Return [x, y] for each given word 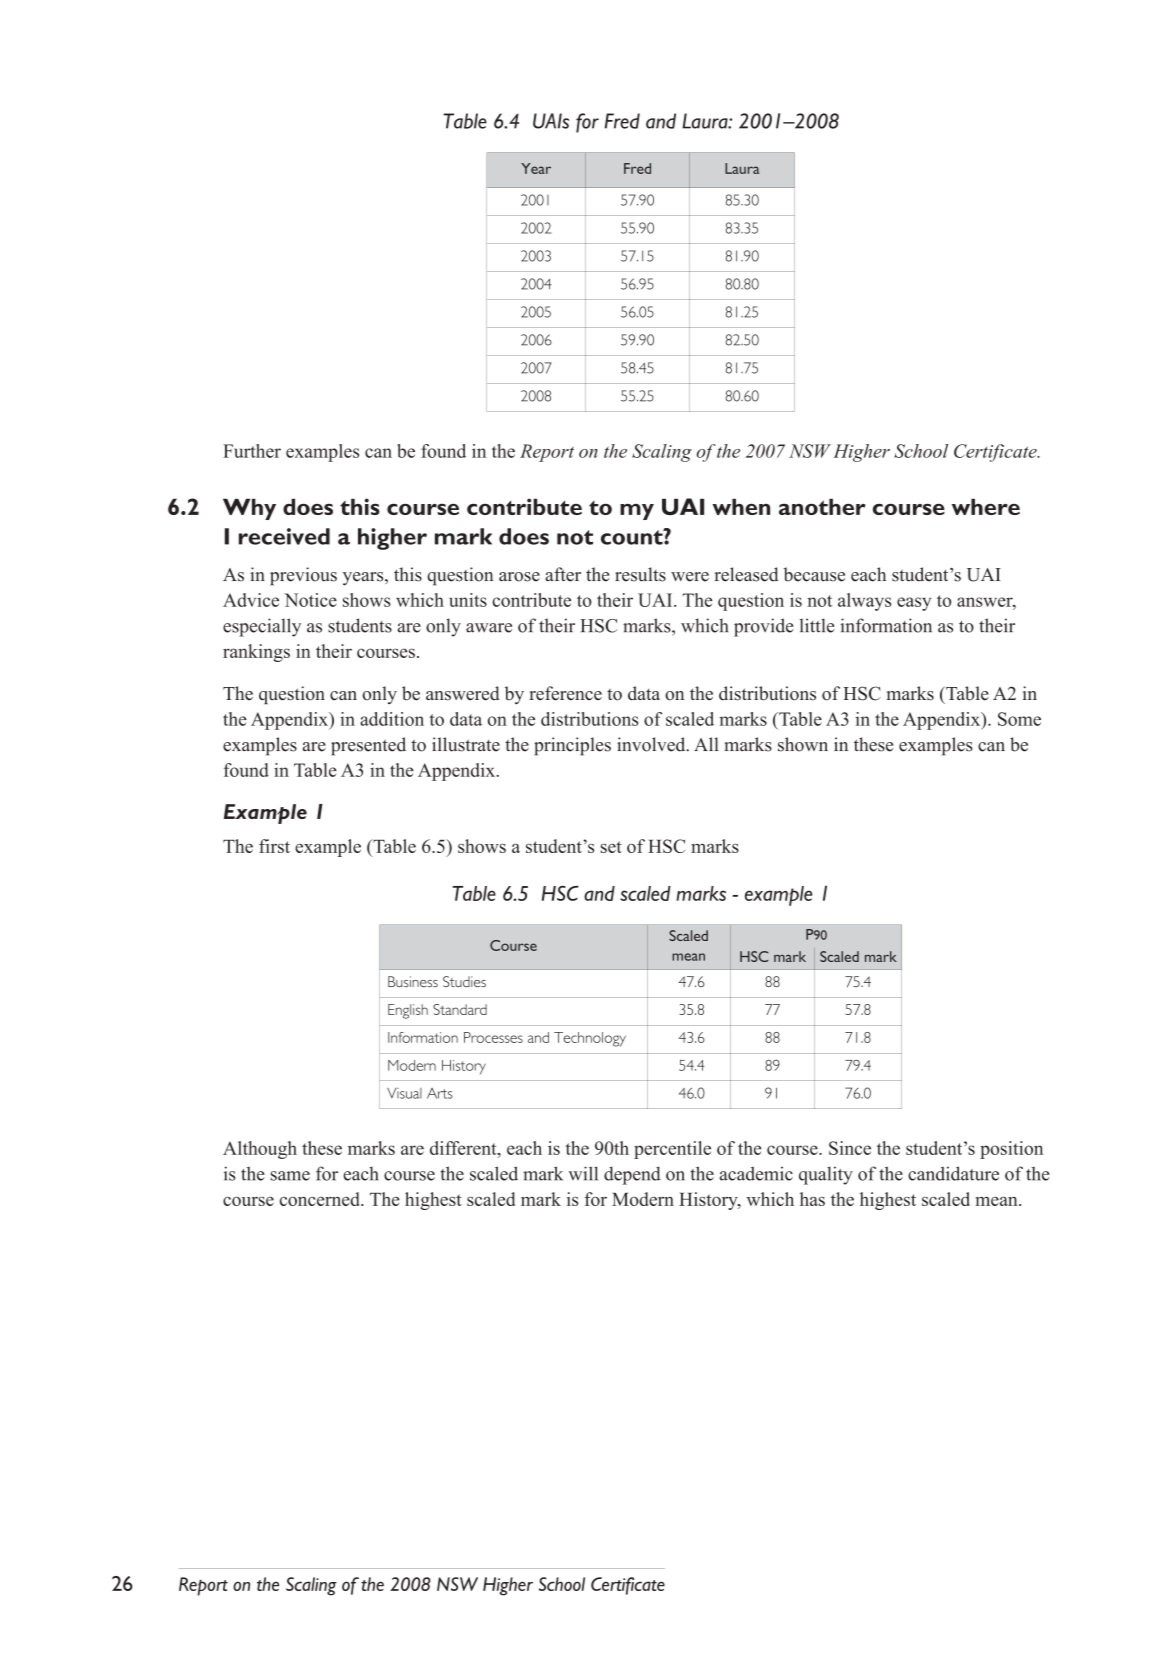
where [986, 507]
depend [632, 1175]
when [741, 507]
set [611, 847]
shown [803, 744]
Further [252, 451]
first [274, 846]
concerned [321, 1199]
